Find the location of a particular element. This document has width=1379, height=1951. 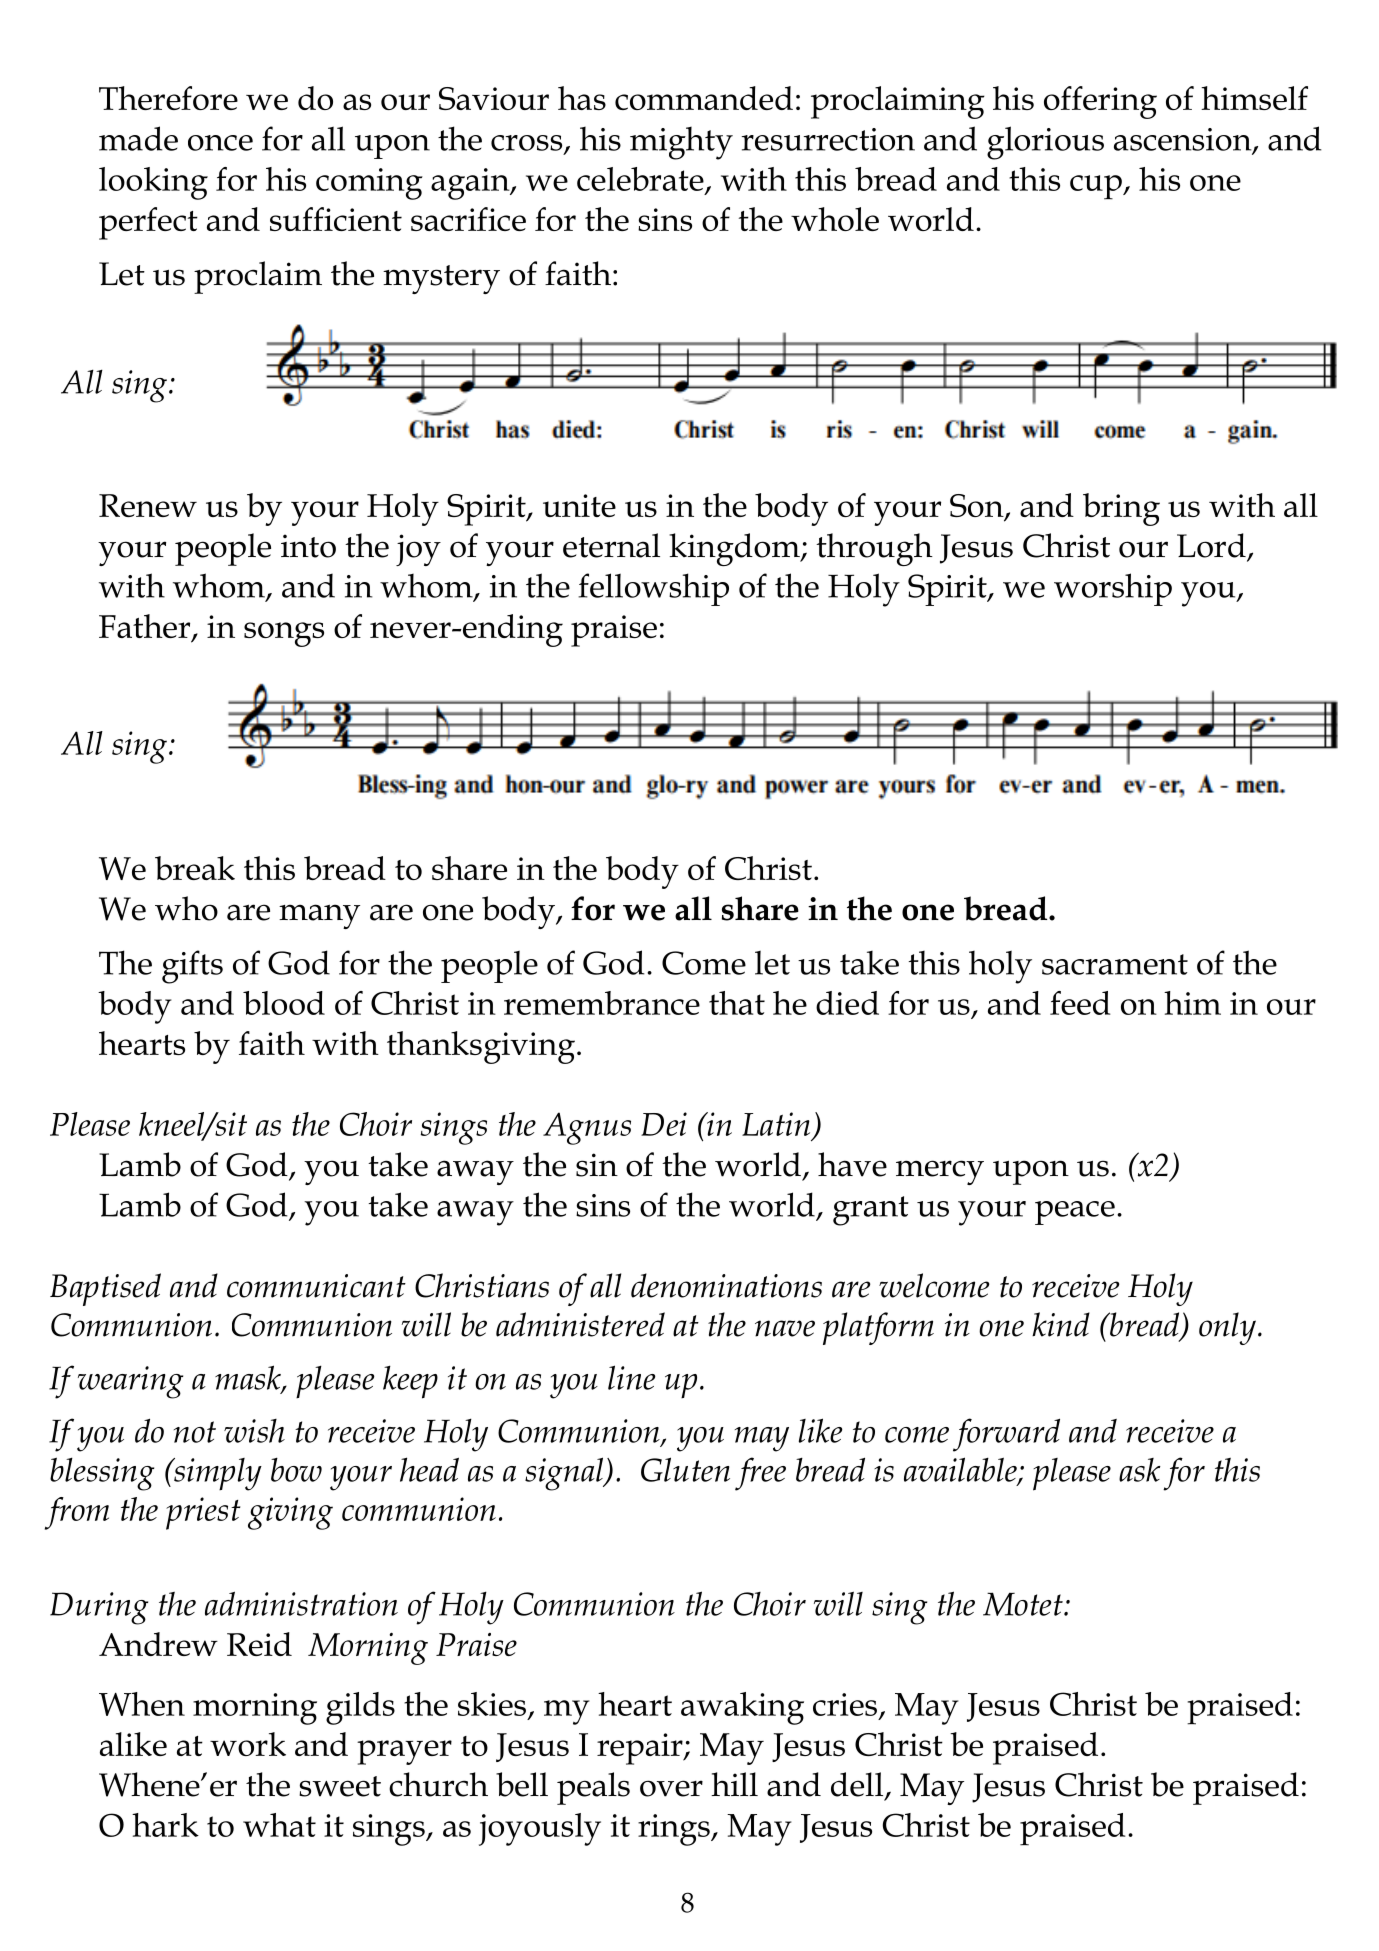

over is located at coordinates (671, 1788).
